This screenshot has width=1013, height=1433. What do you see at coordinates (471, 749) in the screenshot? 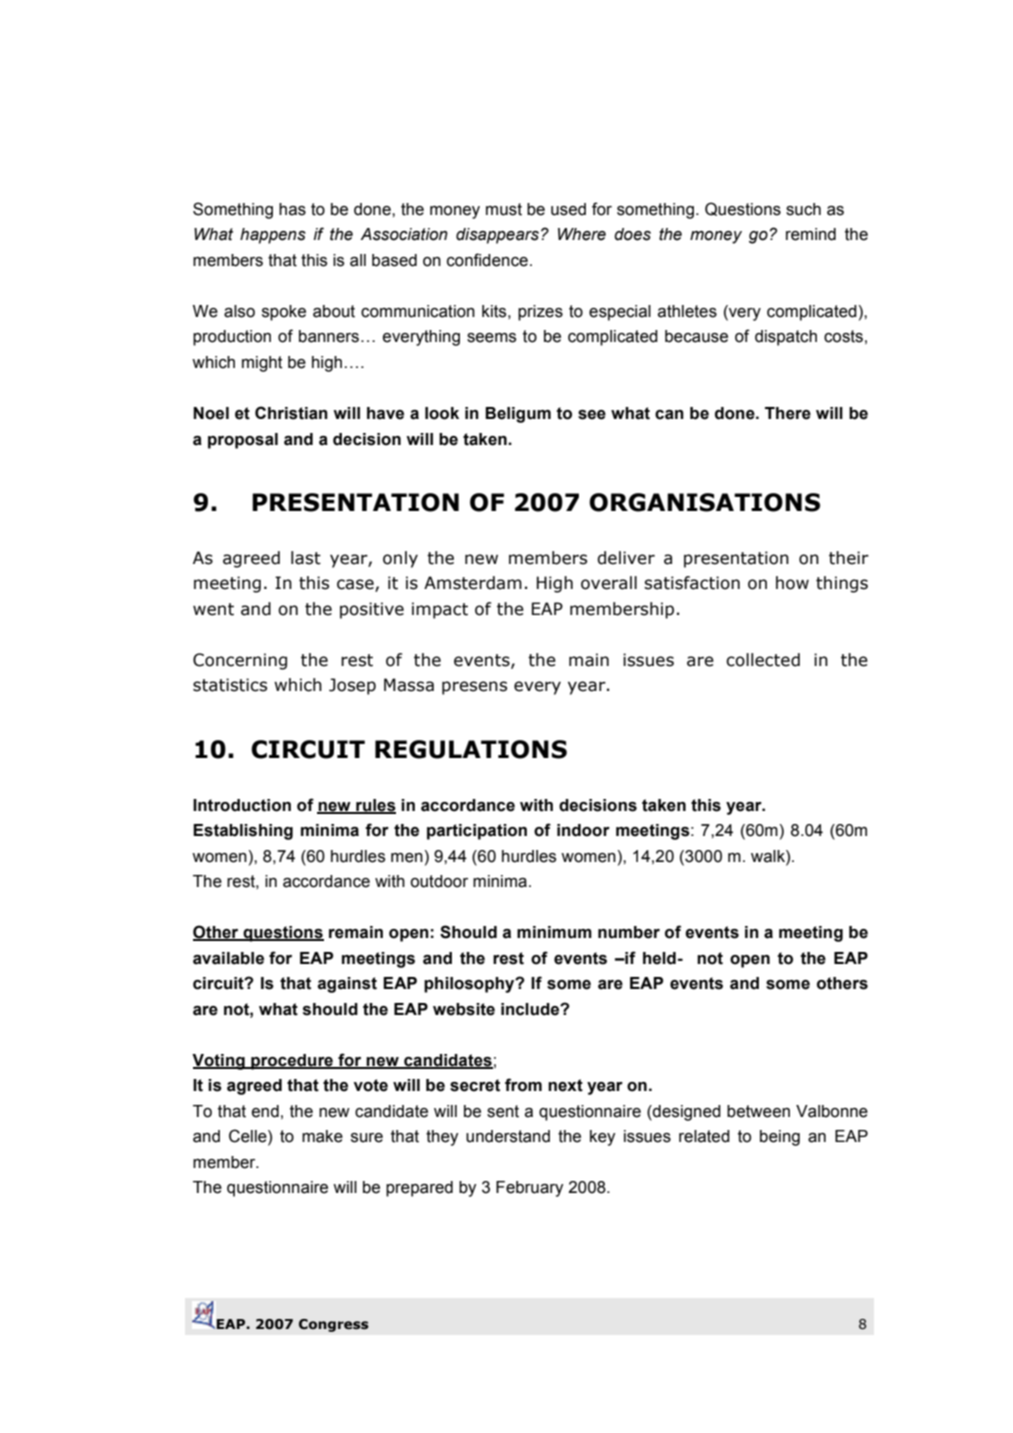
I see `REGULATIONS` at bounding box center [471, 749].
